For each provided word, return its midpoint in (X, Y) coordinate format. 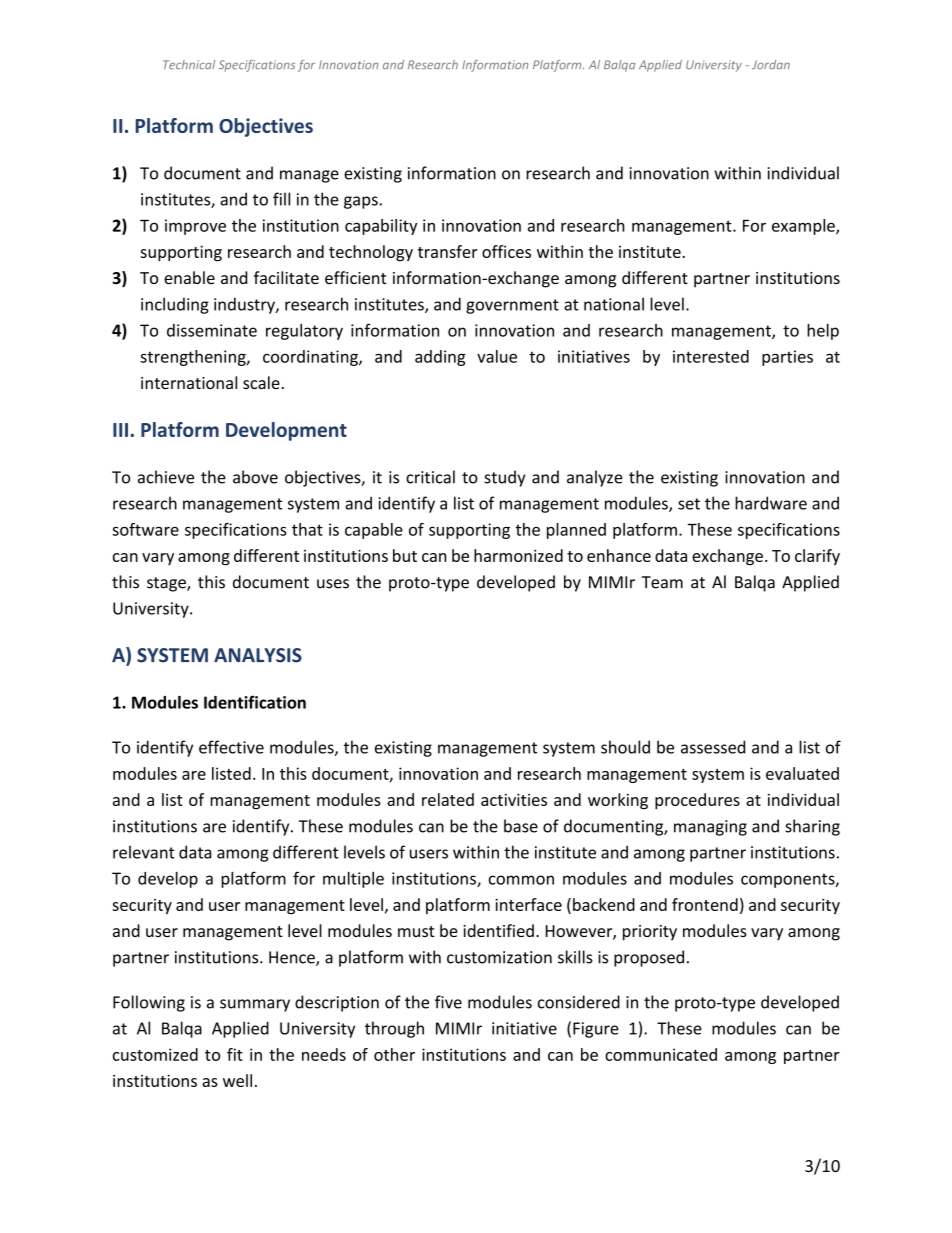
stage (167, 584)
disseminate (212, 330)
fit (235, 1054)
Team (662, 582)
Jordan (771, 64)
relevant (144, 852)
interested (711, 356)
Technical (189, 64)
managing (710, 828)
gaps (362, 202)
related (448, 799)
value (497, 356)
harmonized (518, 555)
